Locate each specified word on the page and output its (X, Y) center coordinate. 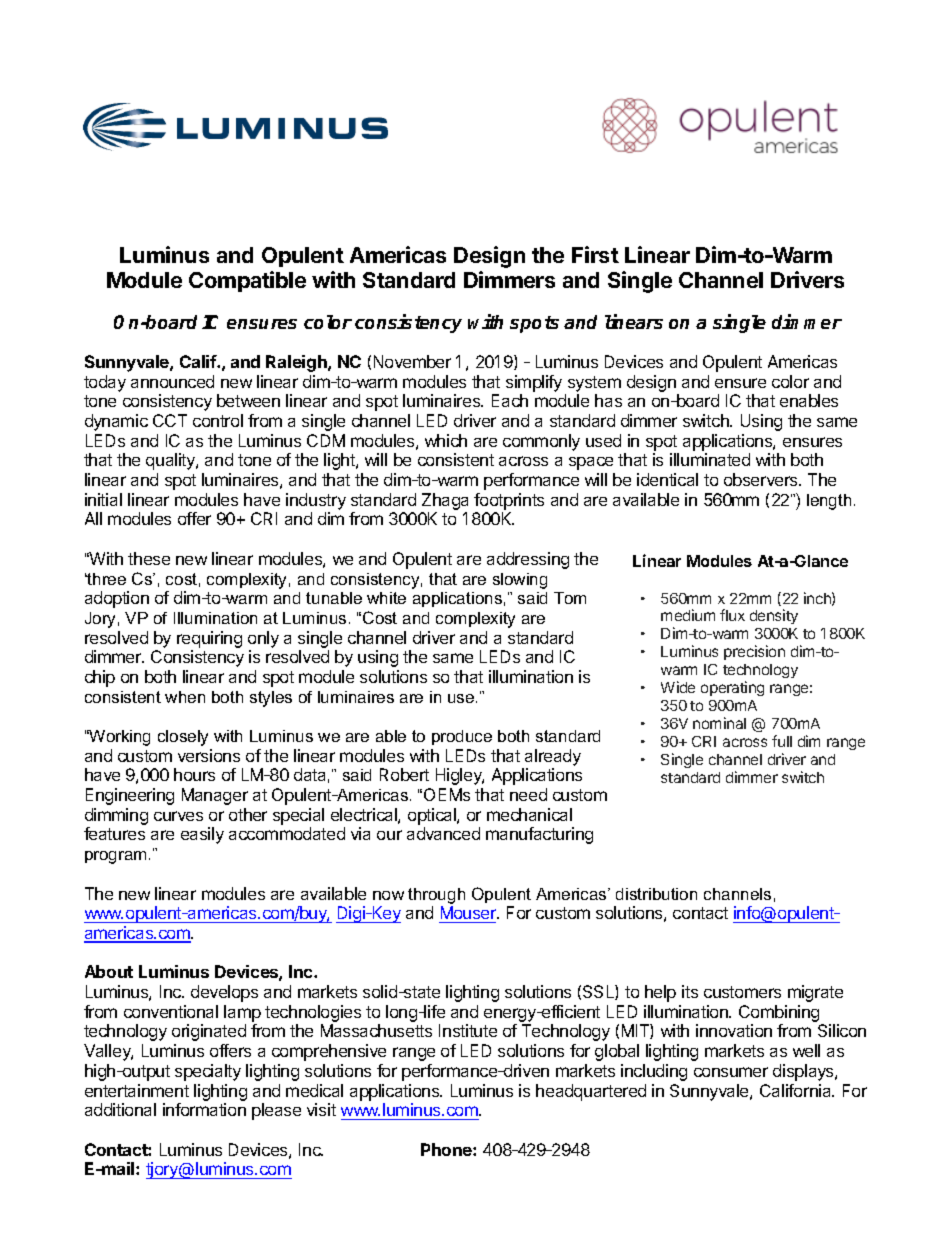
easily (202, 835)
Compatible (247, 281)
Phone (447, 1149)
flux (732, 615)
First (595, 254)
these (149, 558)
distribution (656, 894)
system (594, 384)
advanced (443, 833)
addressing (528, 560)
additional (120, 1109)
